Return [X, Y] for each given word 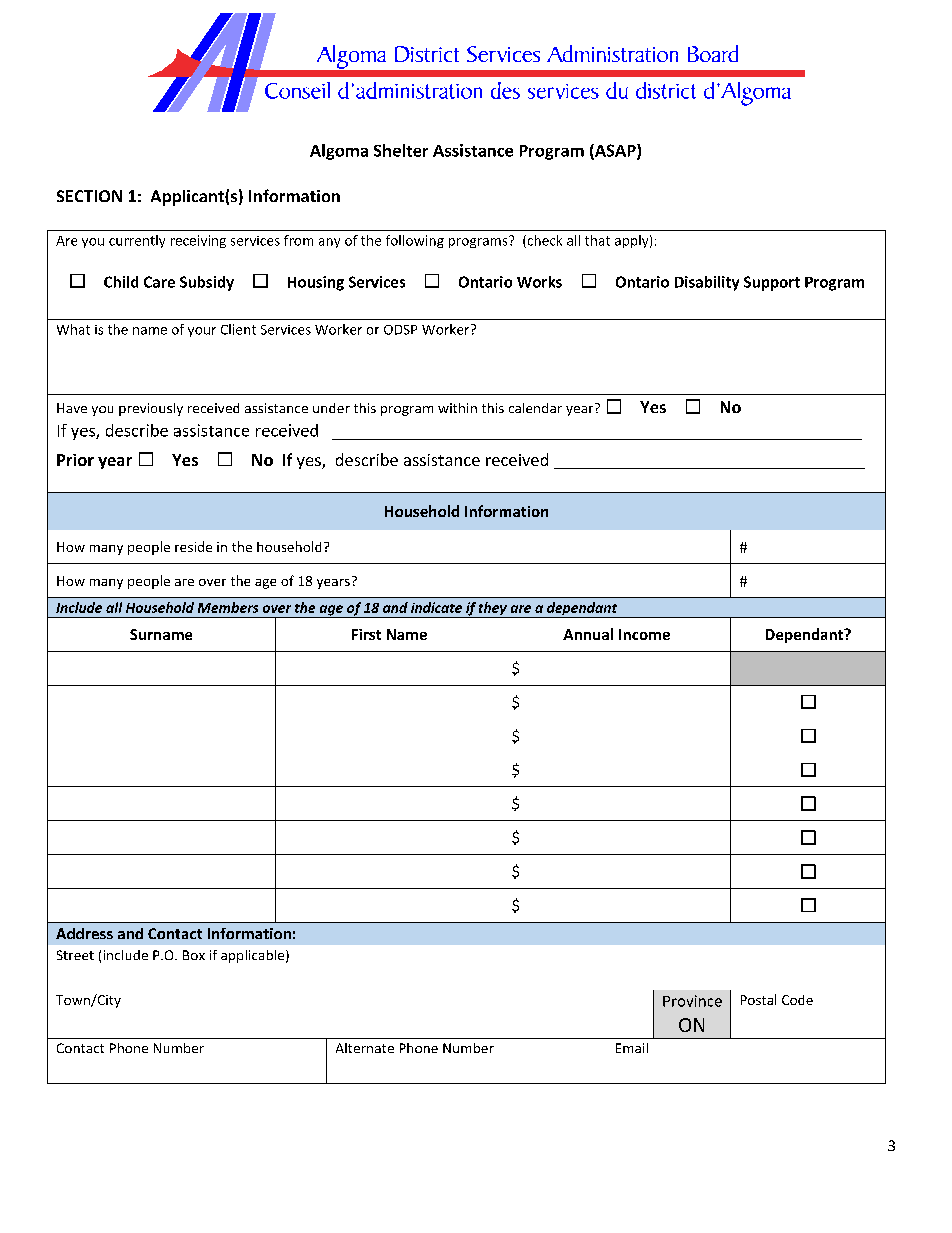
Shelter [401, 150]
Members [228, 607]
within [457, 408]
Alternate [365, 1048]
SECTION [89, 196]
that [597, 240]
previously [151, 409]
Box [194, 955]
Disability [707, 283]
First [366, 634]
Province [692, 1001]
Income [644, 634]
